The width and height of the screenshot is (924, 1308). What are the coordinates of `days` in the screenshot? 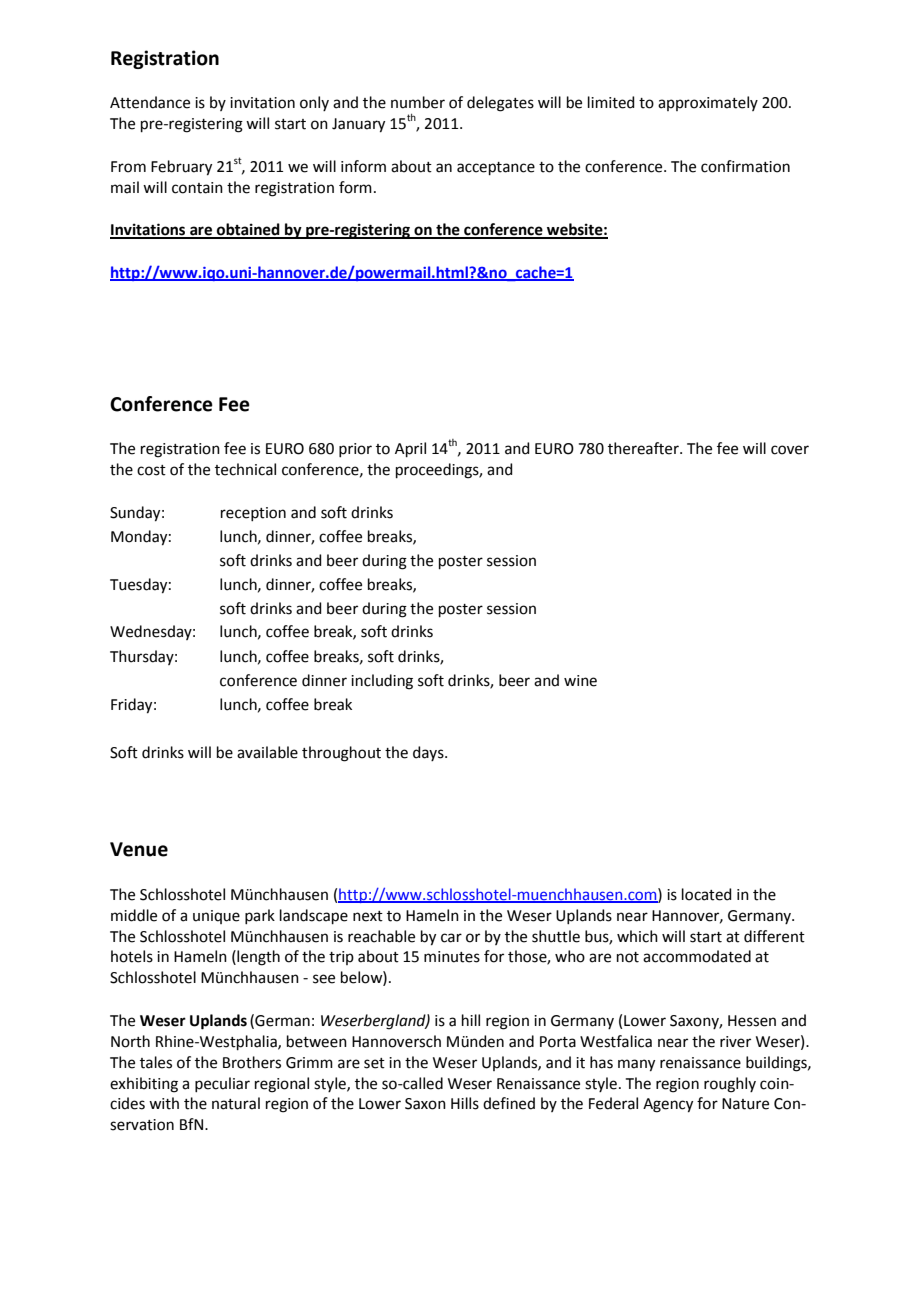 It's located at (429, 753).
